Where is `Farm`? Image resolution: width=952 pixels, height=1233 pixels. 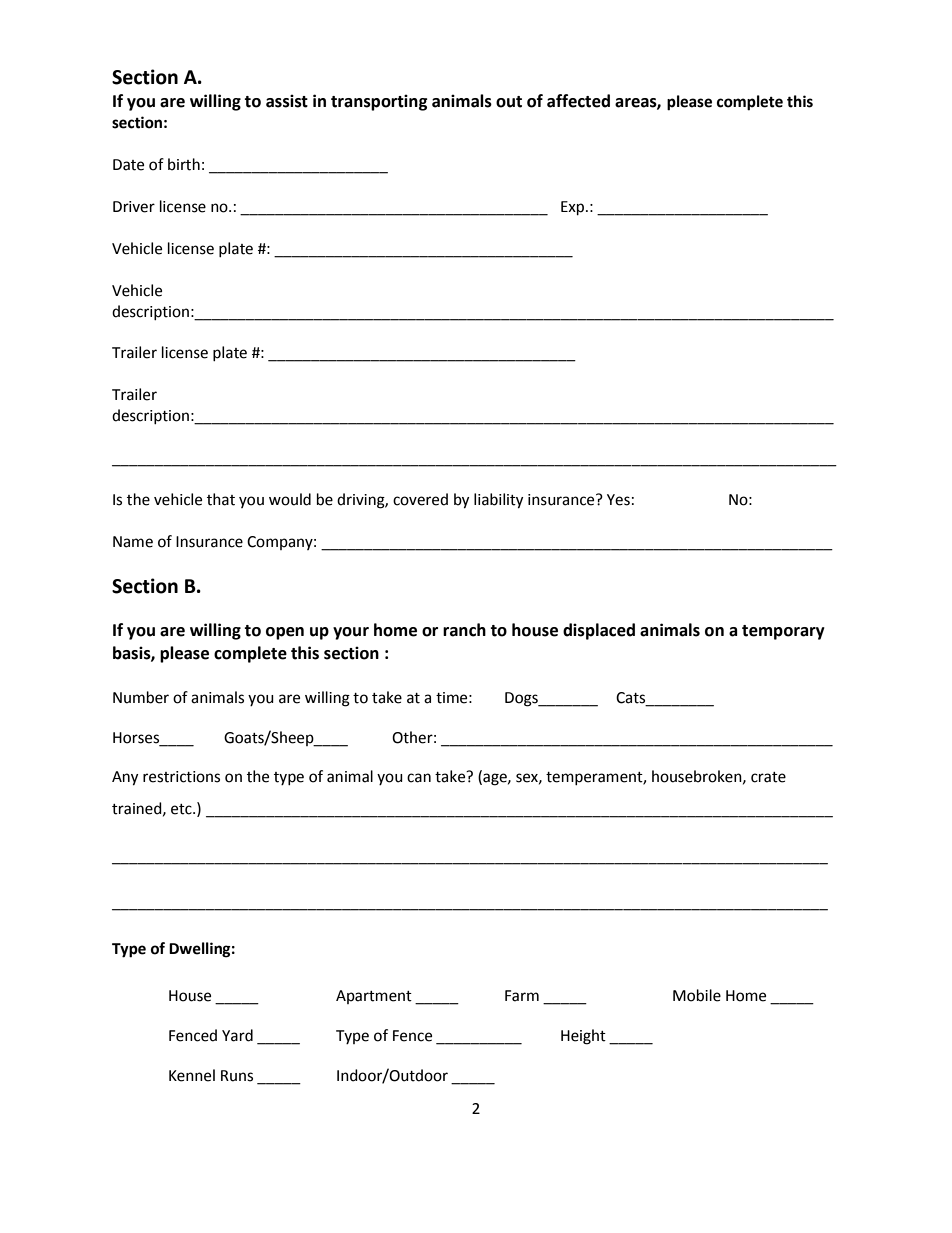 Farm is located at coordinates (522, 996).
